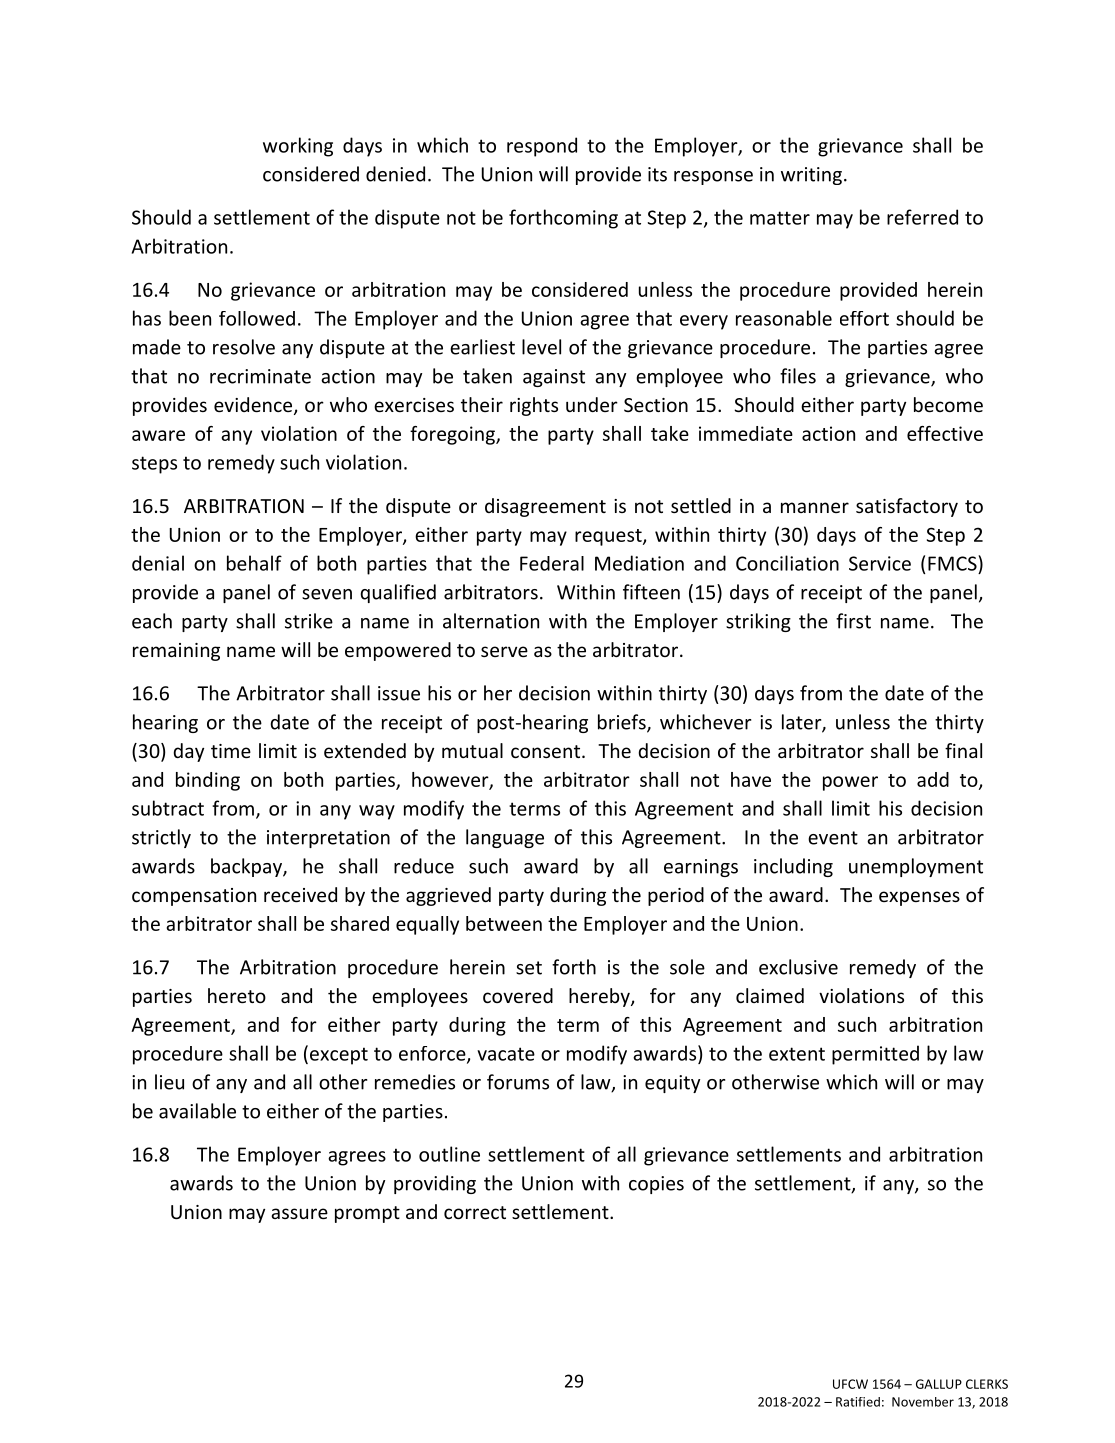 Image resolution: width=1115 pixels, height=1443 pixels. Describe the element at coordinates (231, 751) in the screenshot. I see `time` at that location.
